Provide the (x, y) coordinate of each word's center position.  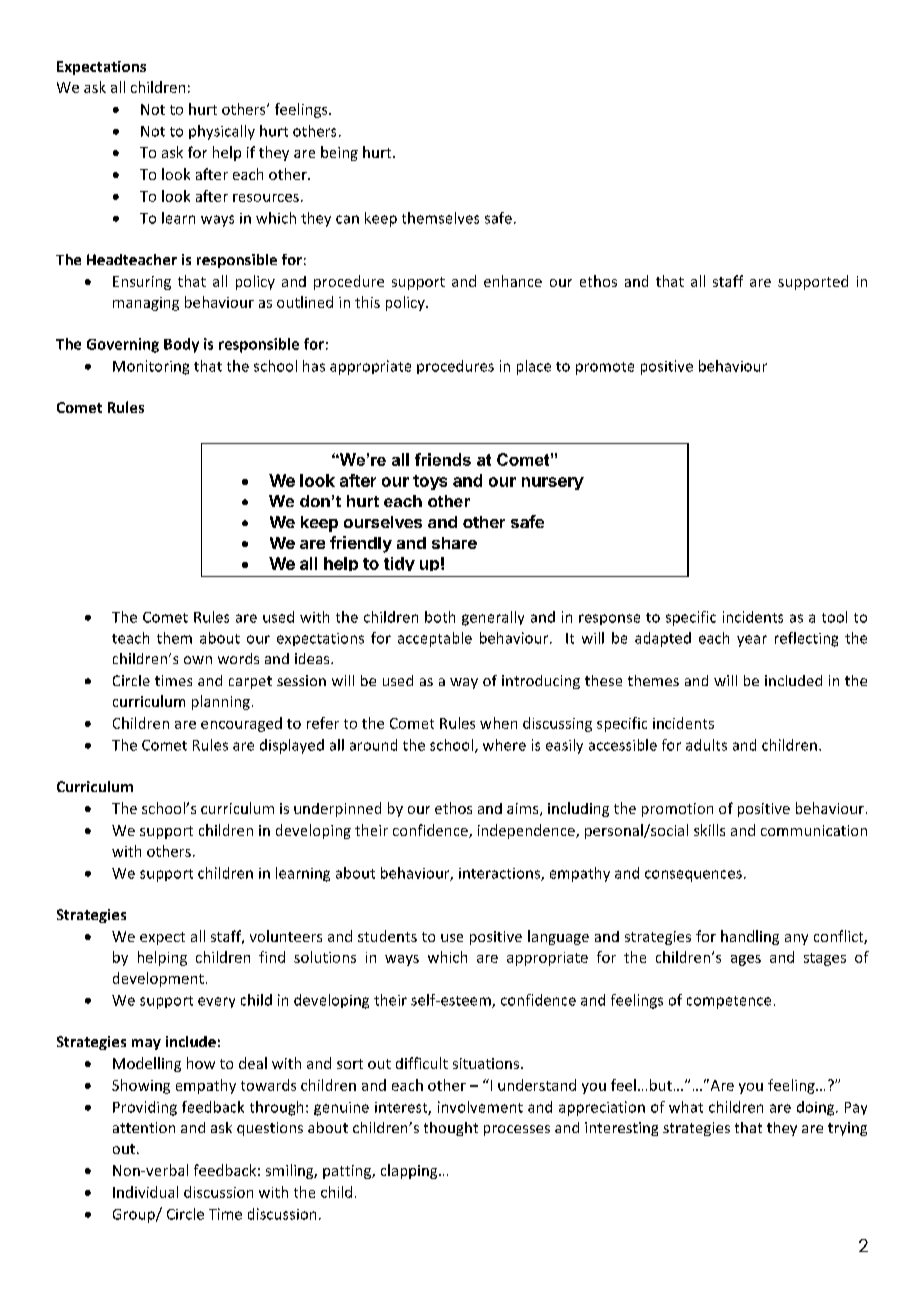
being (339, 153)
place (534, 367)
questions (270, 1129)
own (198, 660)
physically (222, 132)
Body (181, 345)
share (454, 543)
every (216, 1002)
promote (605, 368)
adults (706, 745)
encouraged (241, 724)
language (558, 937)
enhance (513, 281)
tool (834, 617)
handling (750, 937)
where (504, 745)
